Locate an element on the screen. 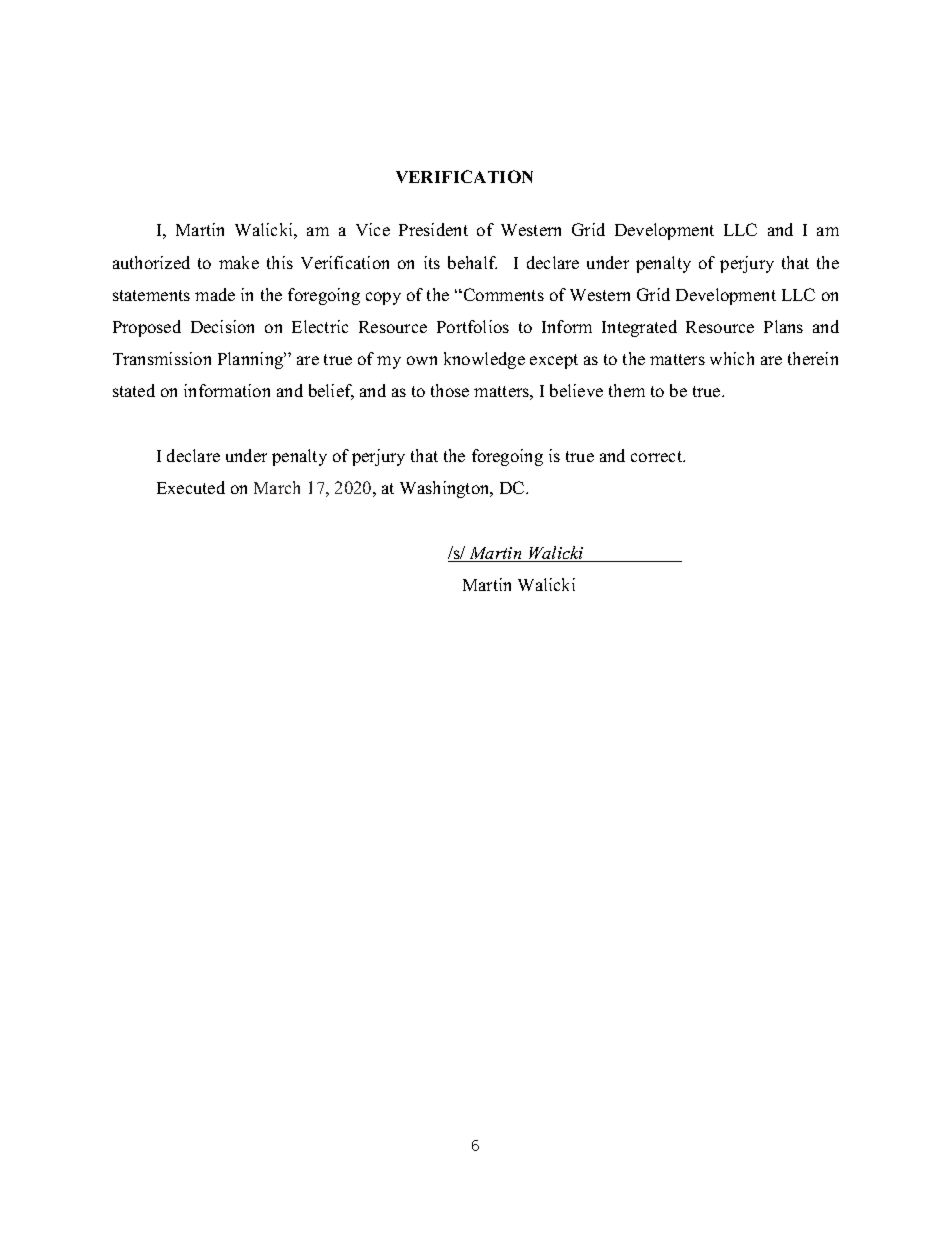 This screenshot has width=952, height=1233. Planning is located at coordinates (252, 360).
